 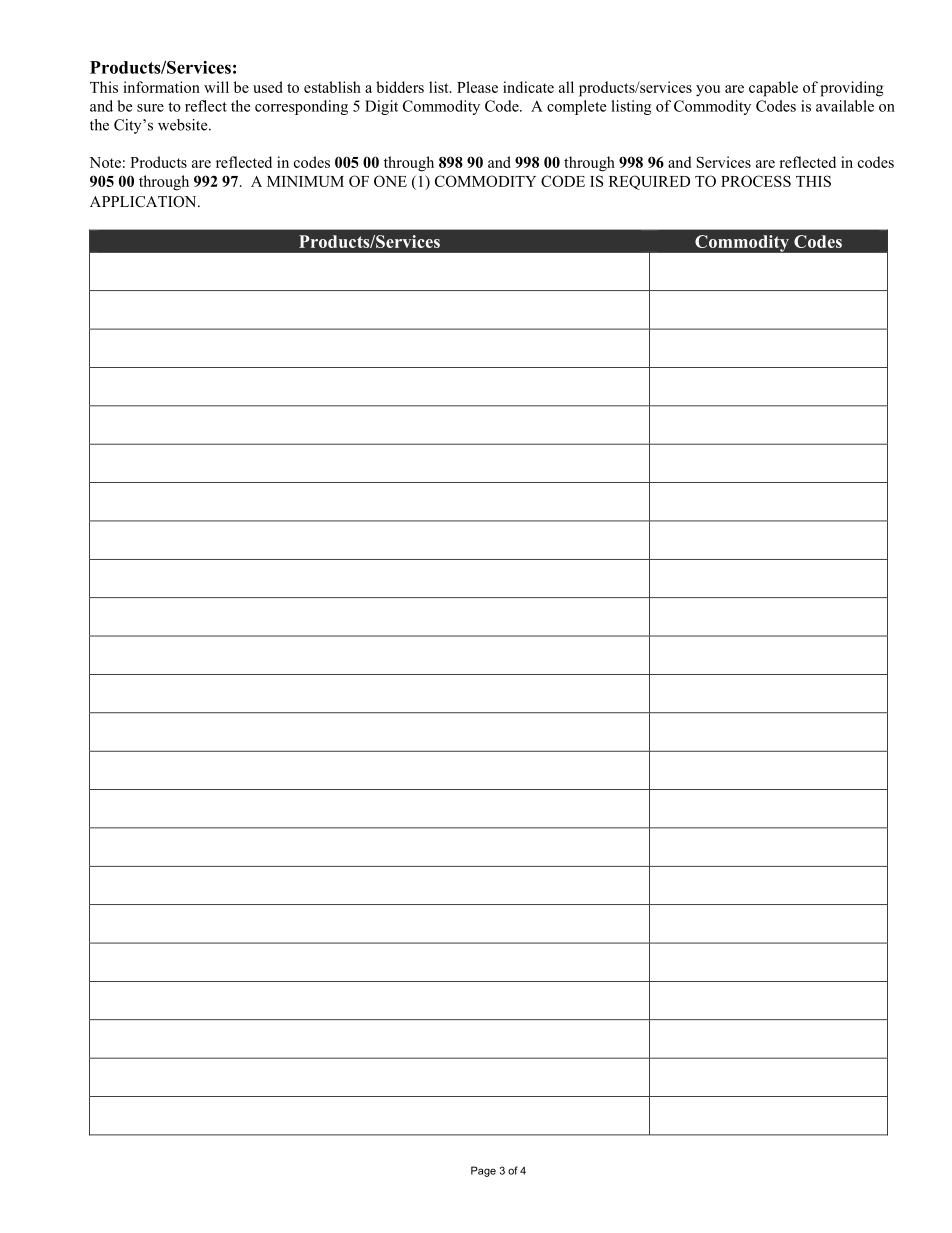 What do you see at coordinates (756, 181) in the page?
I see `PROCESS` at bounding box center [756, 181].
